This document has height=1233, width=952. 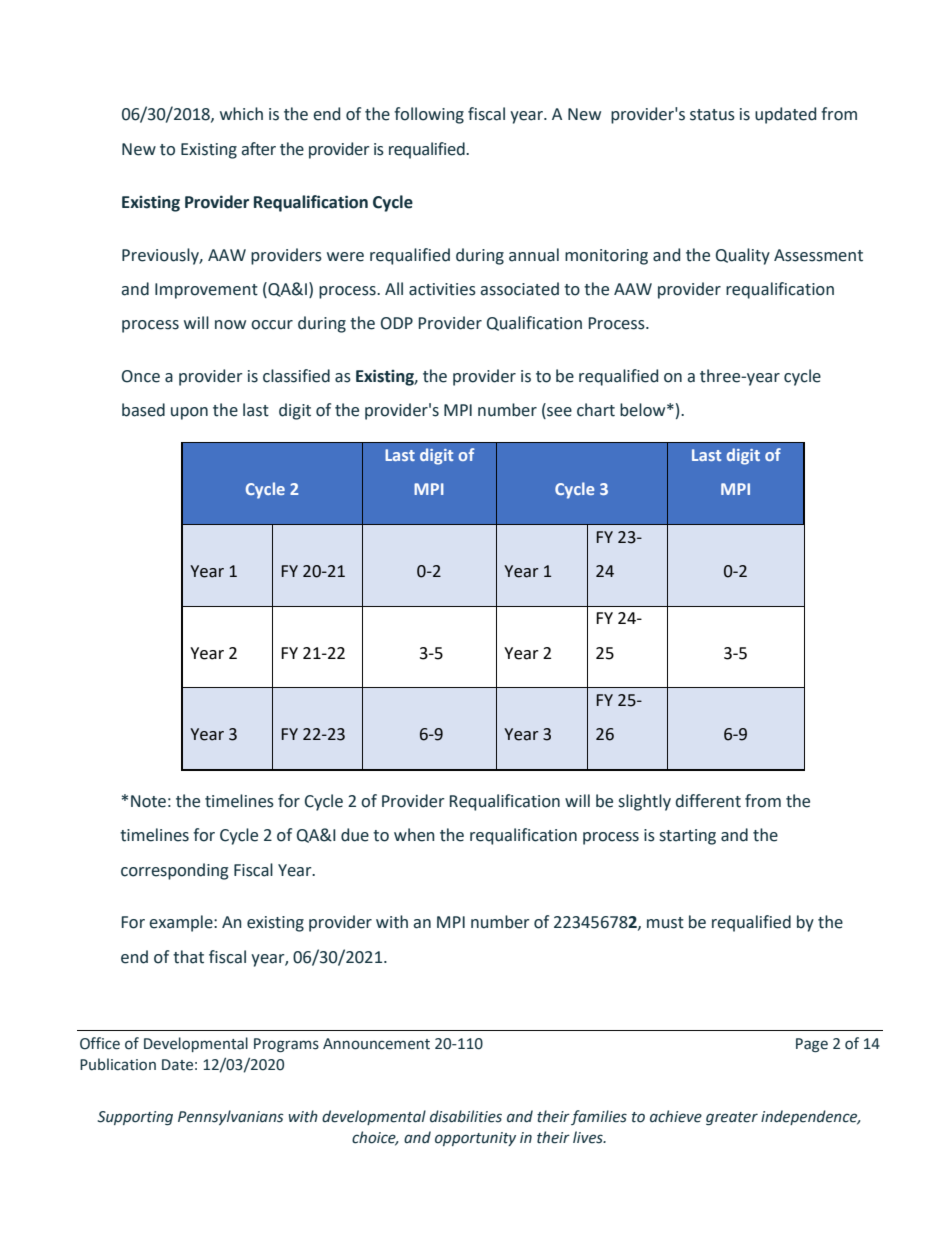 What do you see at coordinates (743, 256) in the document?
I see `Quality` at bounding box center [743, 256].
